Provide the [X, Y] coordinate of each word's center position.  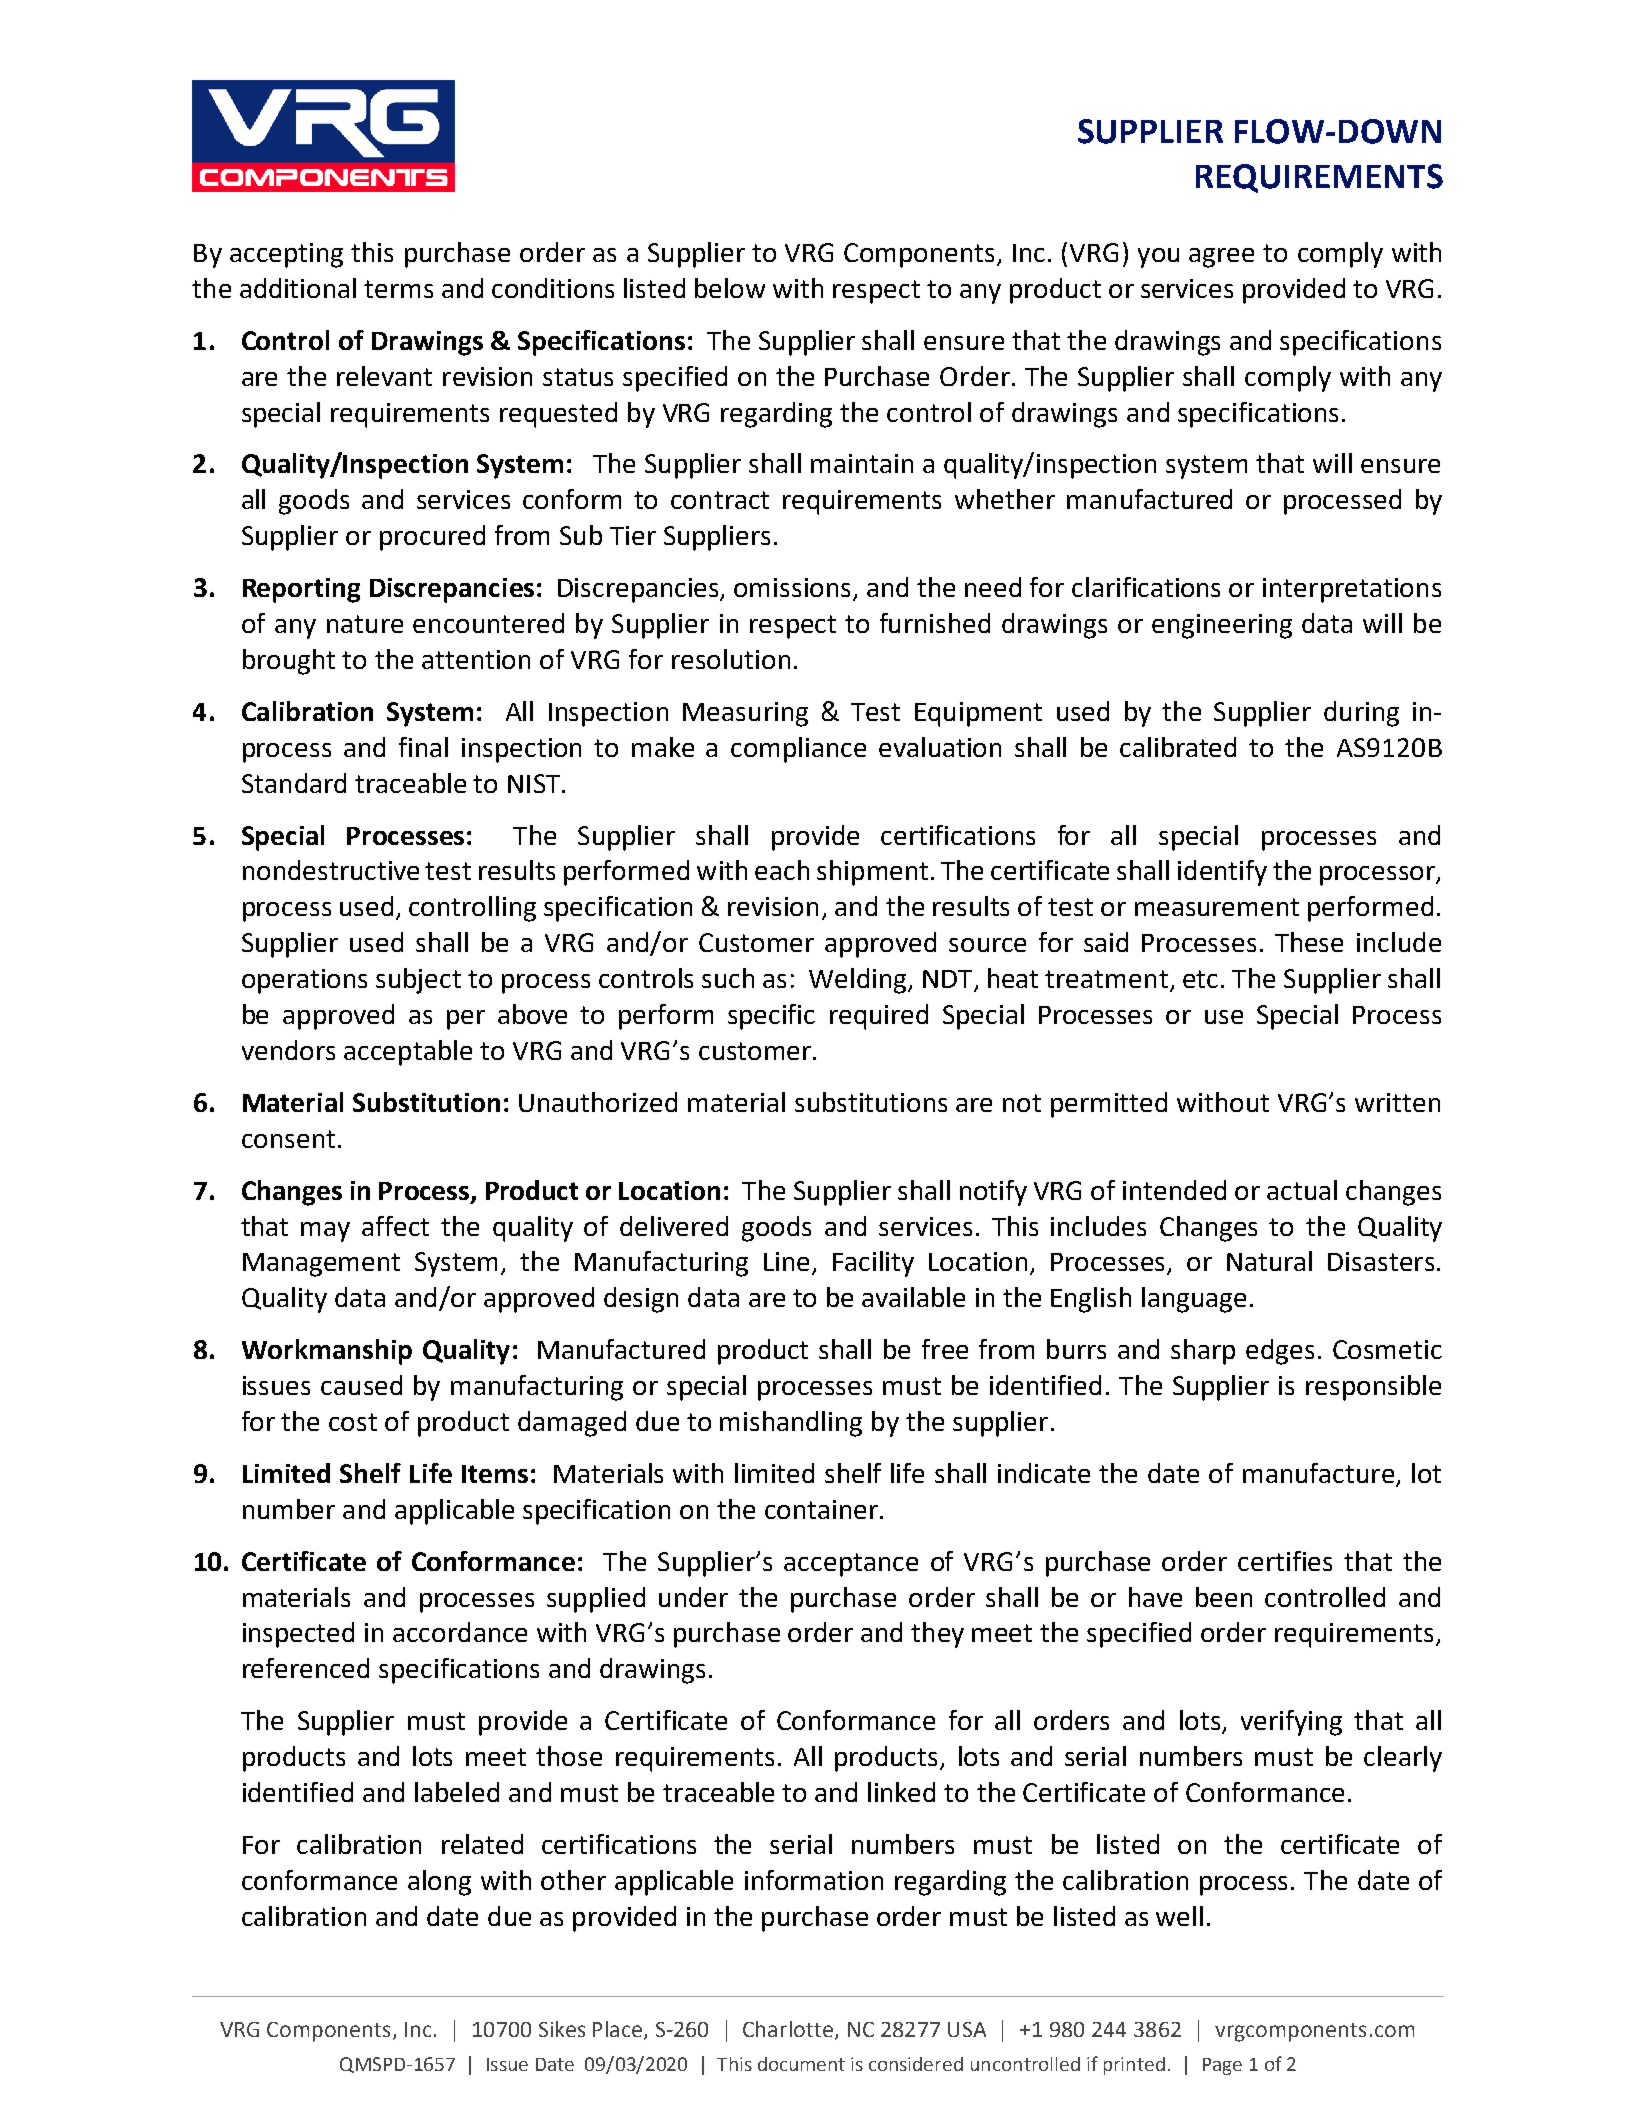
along [439, 1883]
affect [395, 1226]
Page [1222, 2066]
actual [1302, 1190]
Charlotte [789, 2030]
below [730, 288]
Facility [873, 1264]
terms [398, 289]
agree [1221, 258]
